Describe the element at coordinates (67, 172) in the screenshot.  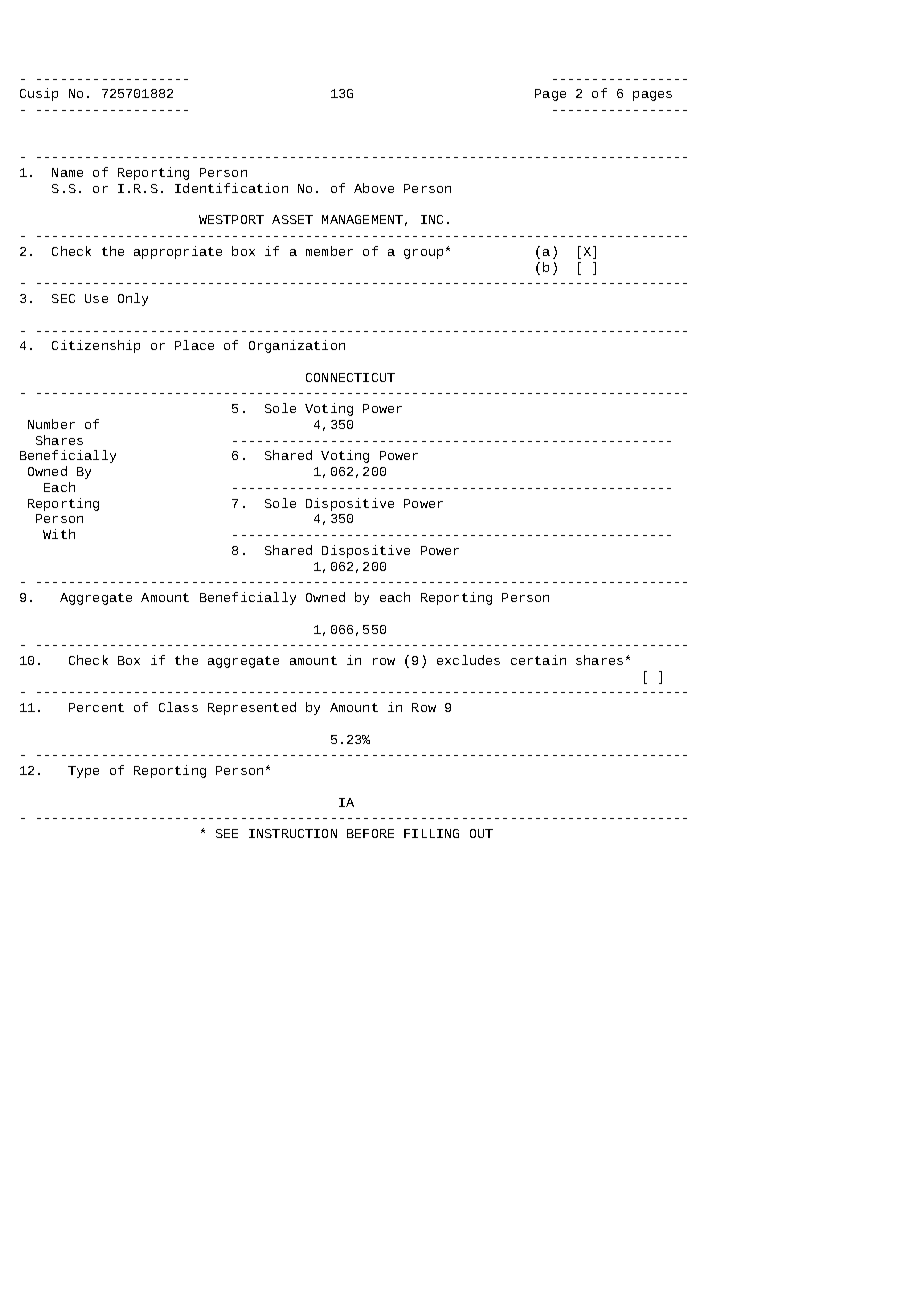
I see `Name` at that location.
